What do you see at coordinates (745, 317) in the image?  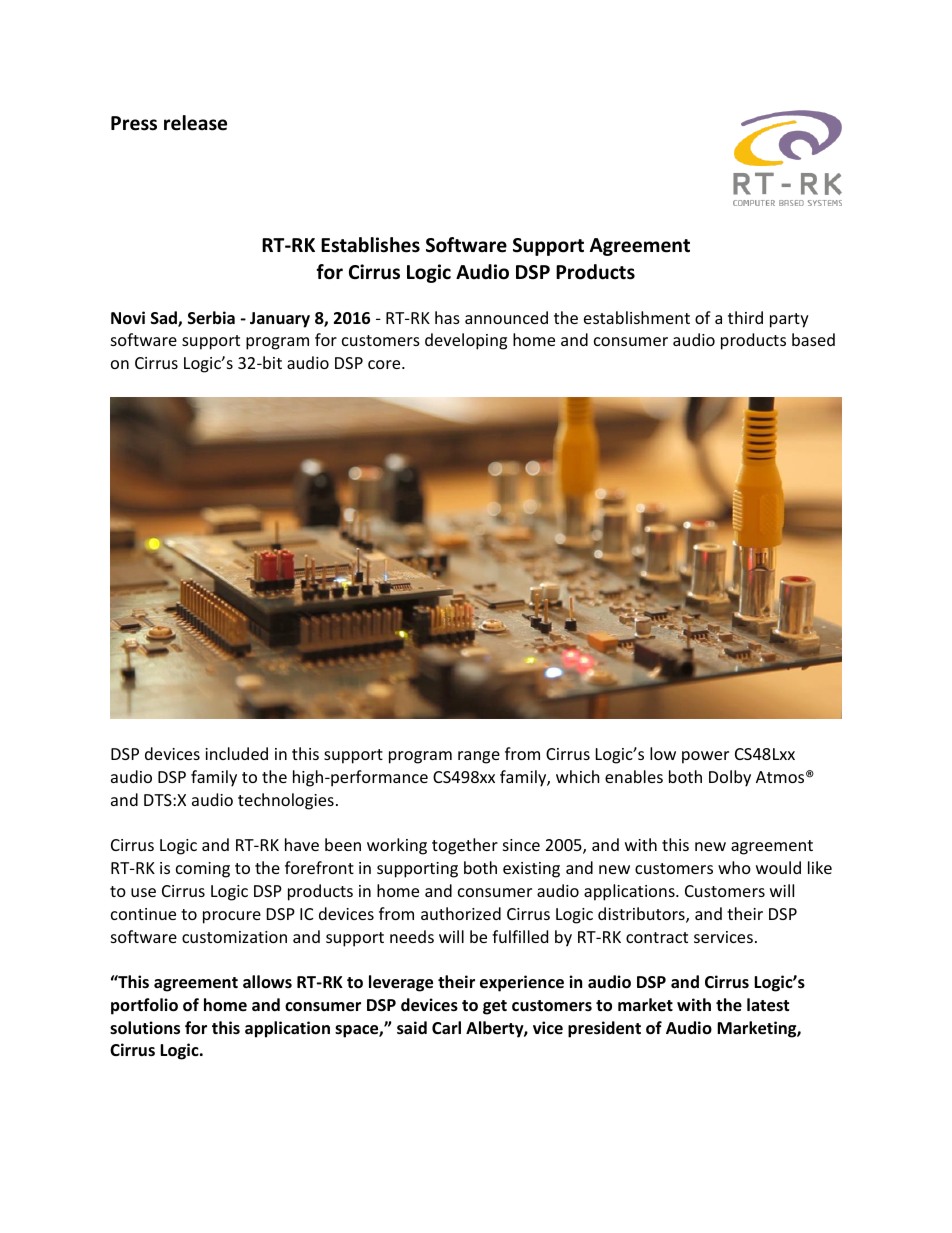 I see `third` at bounding box center [745, 317].
